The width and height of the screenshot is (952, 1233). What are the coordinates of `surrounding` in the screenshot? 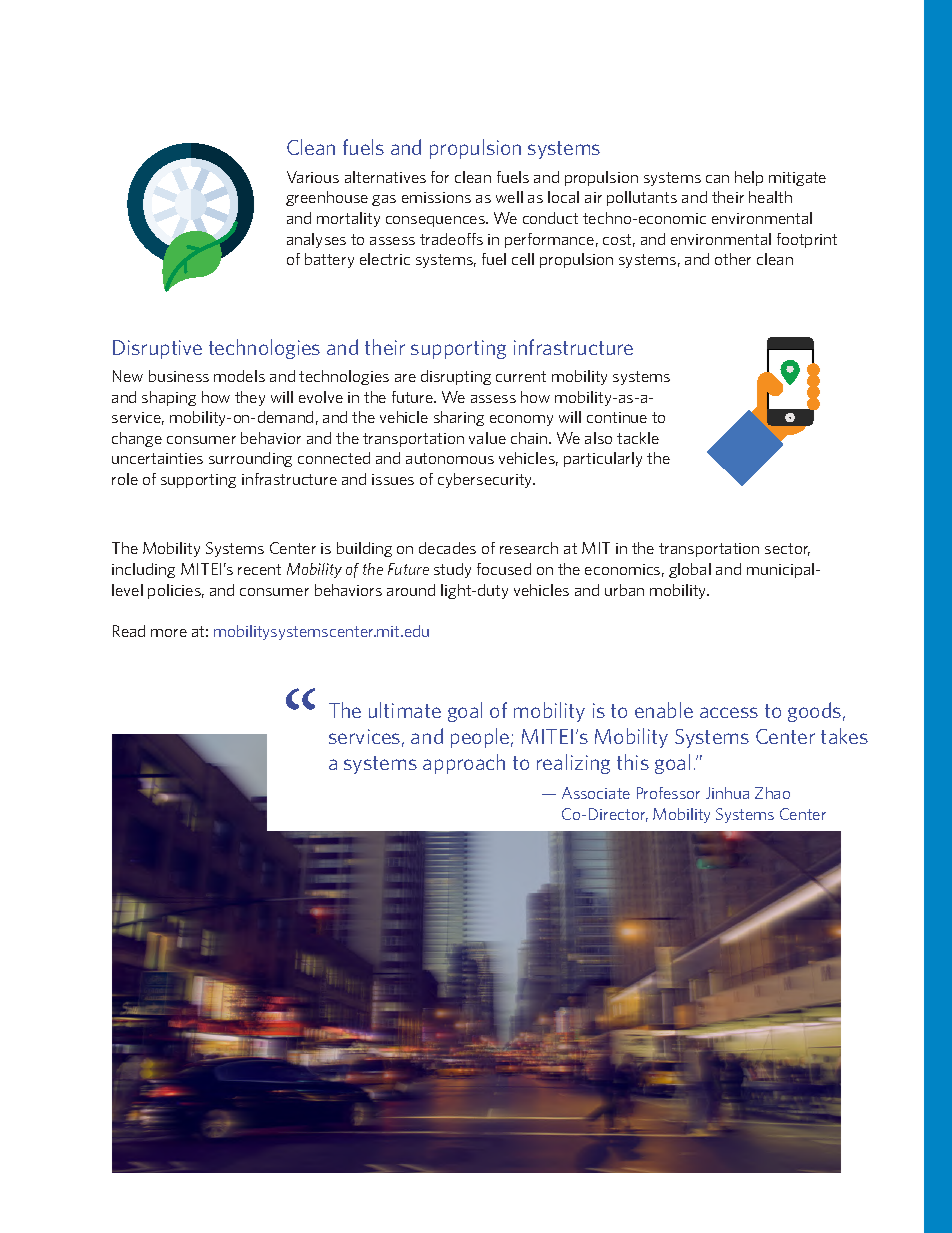 It's located at (250, 459).
